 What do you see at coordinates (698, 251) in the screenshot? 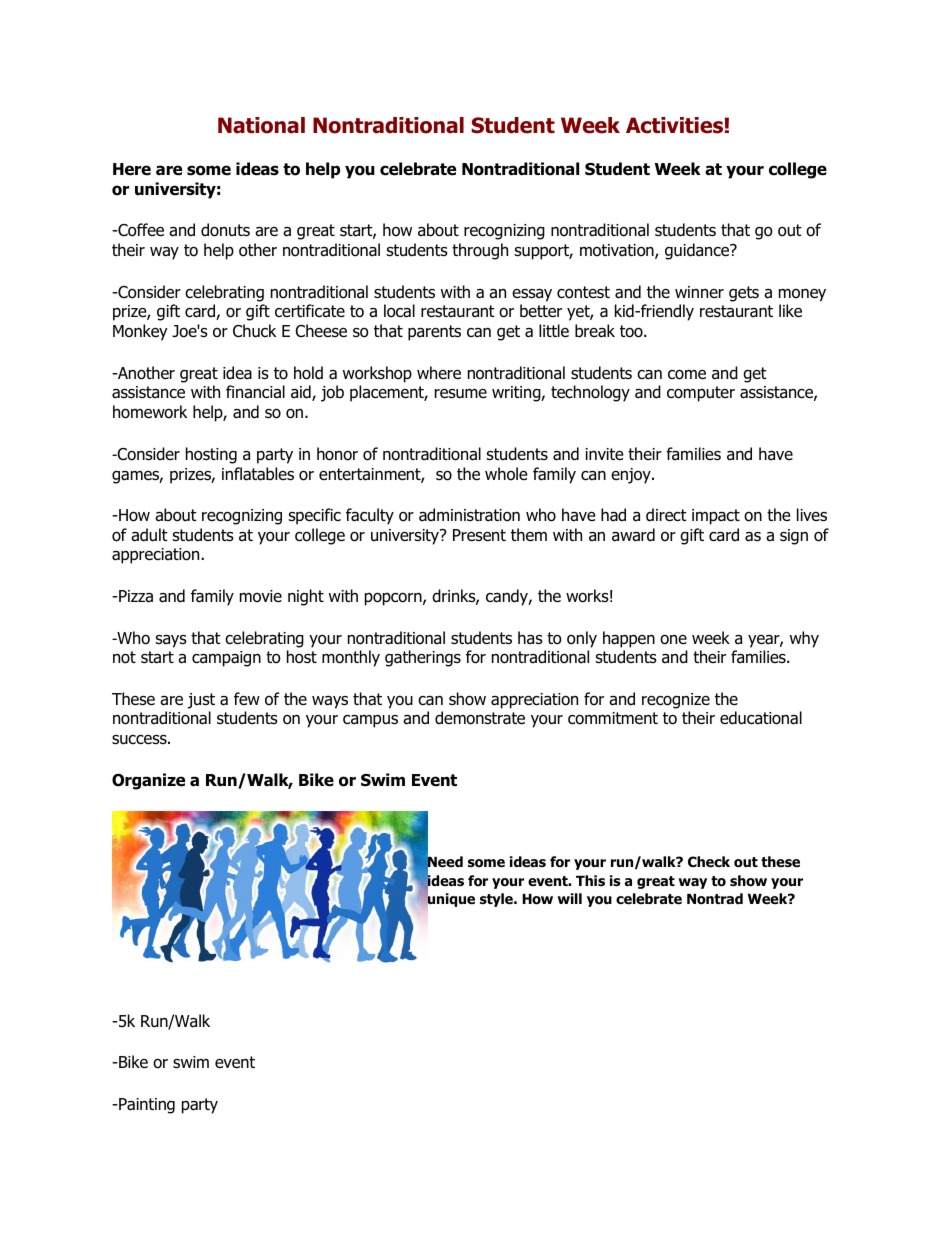
I see `guidance` at bounding box center [698, 251].
